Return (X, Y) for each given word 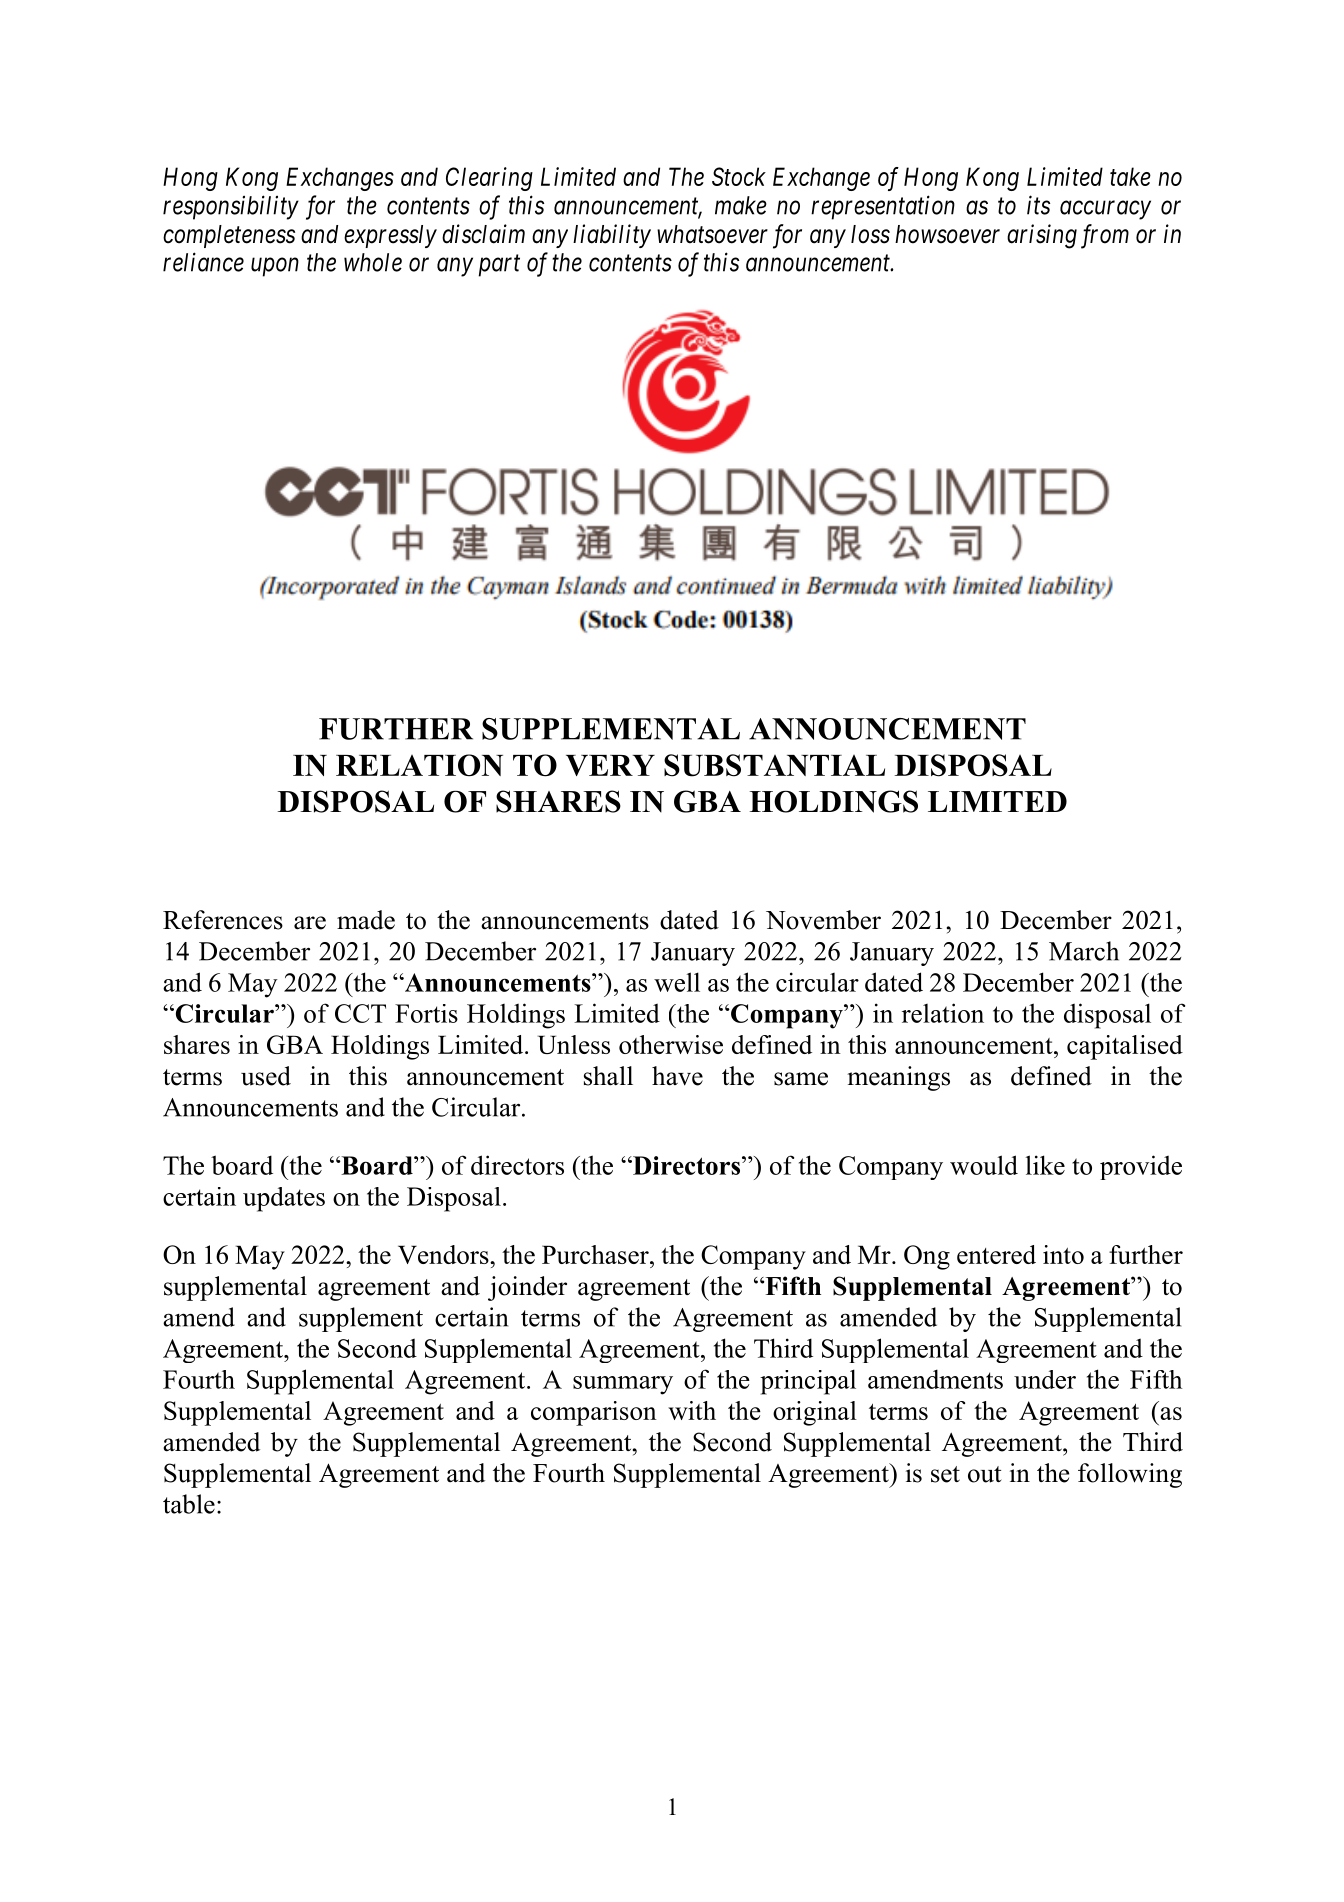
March (1084, 951)
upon (275, 267)
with (692, 1410)
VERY (610, 765)
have (677, 1076)
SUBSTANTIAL (774, 765)
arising (1042, 236)
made (366, 920)
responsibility (231, 207)
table (189, 1504)
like (1045, 1165)
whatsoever (712, 234)
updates (284, 1199)
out (984, 1474)
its (1038, 205)
